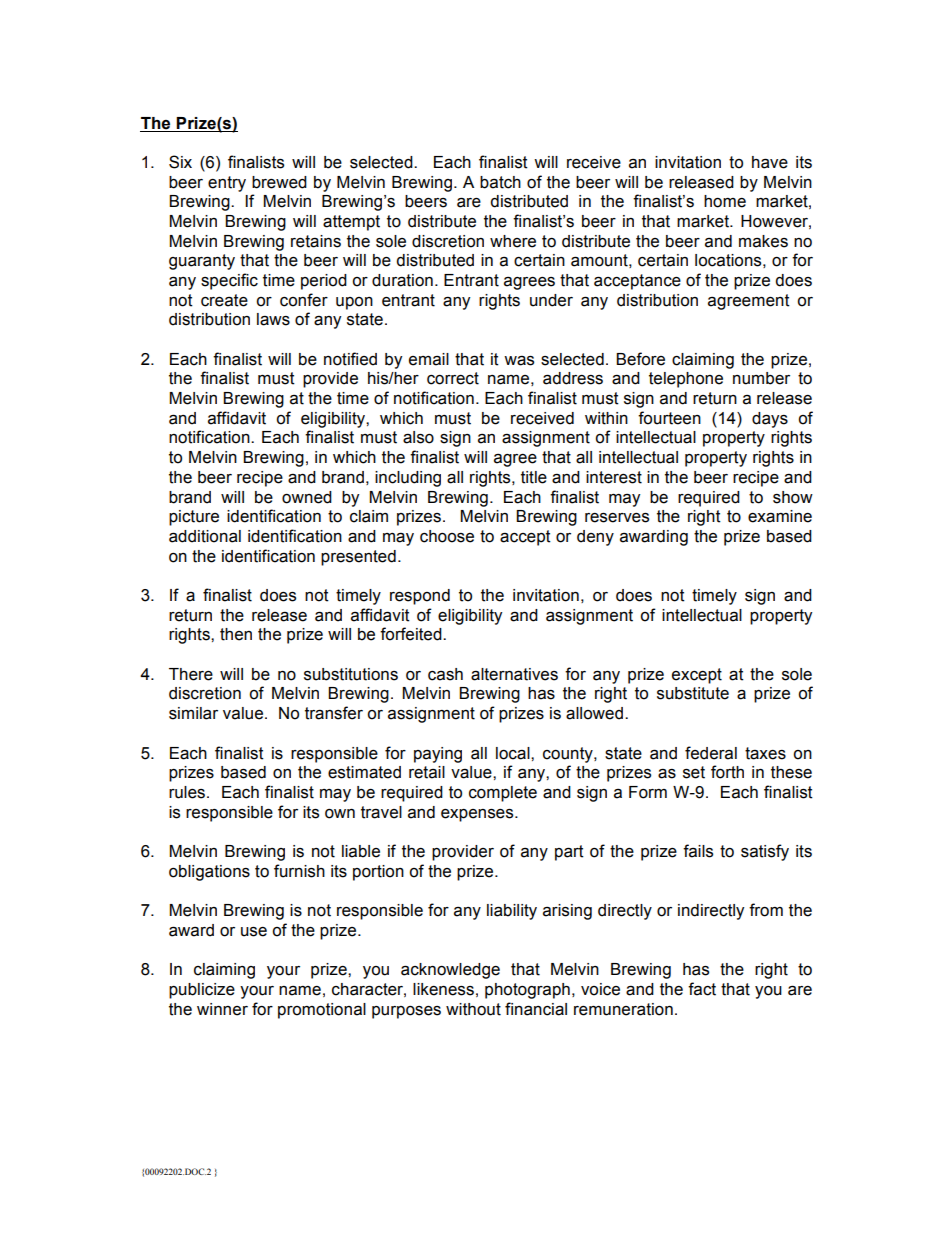  What do you see at coordinates (236, 634) in the screenshot?
I see `then` at bounding box center [236, 634].
